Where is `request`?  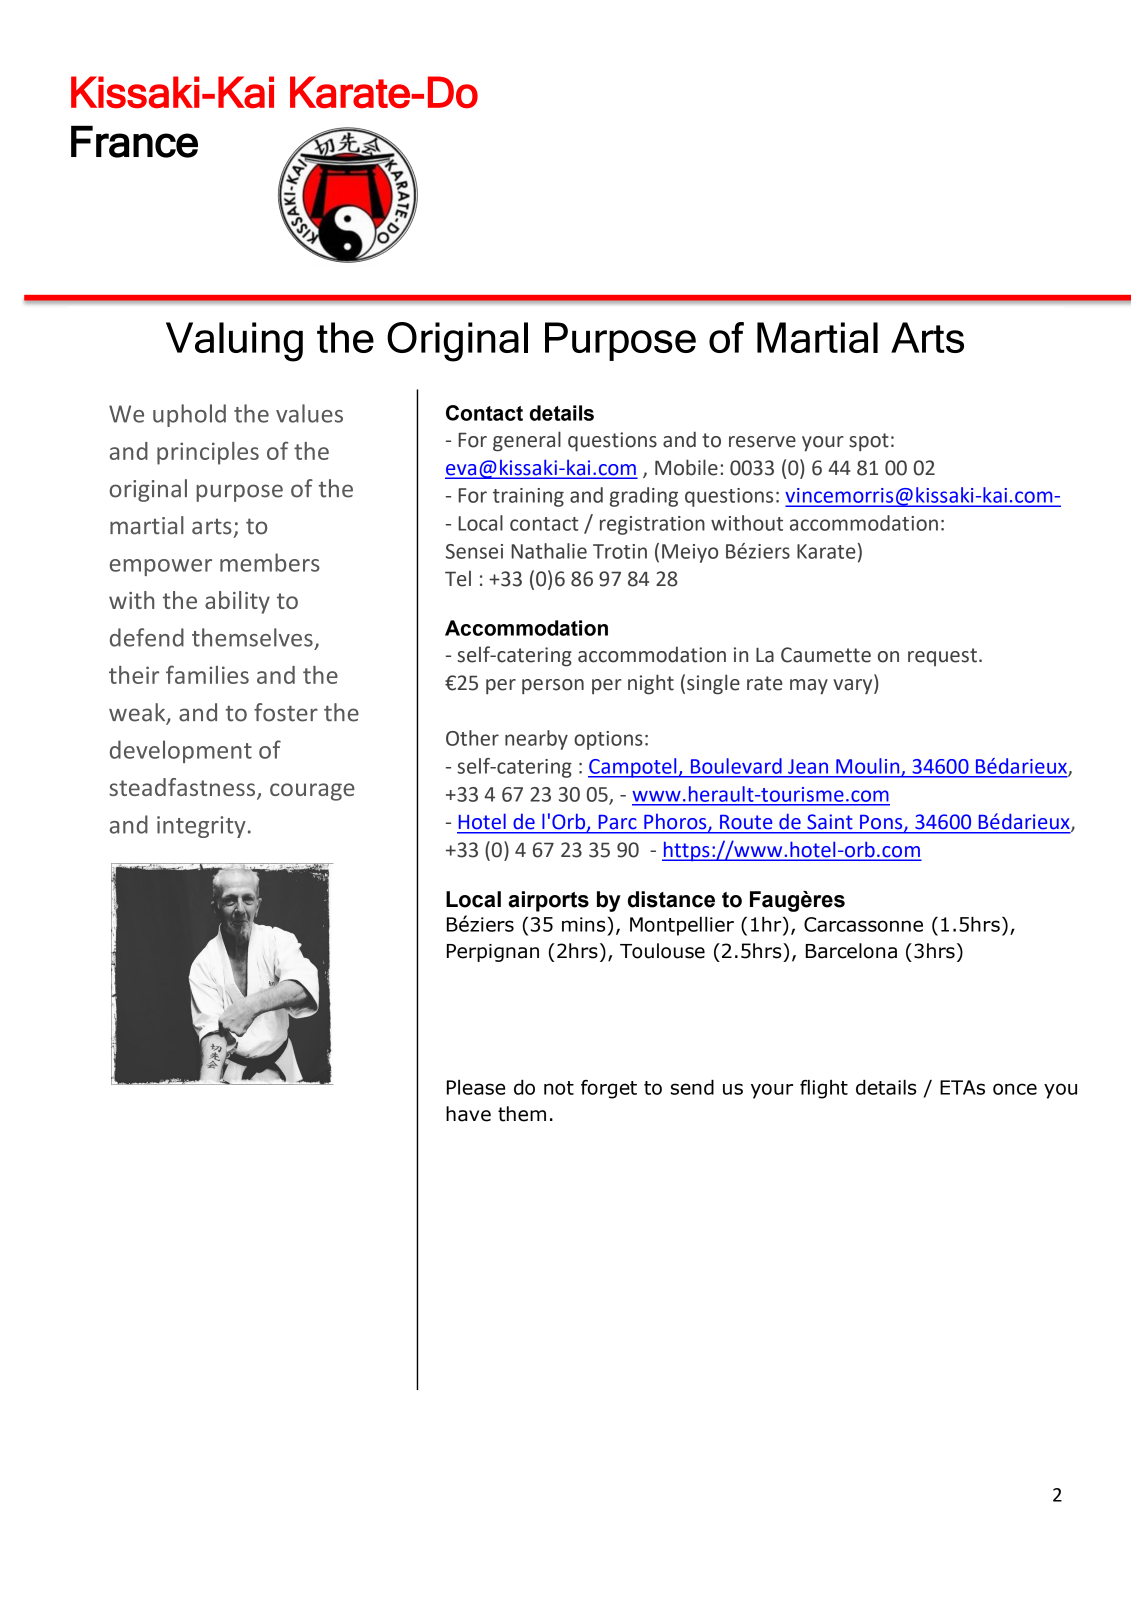 request is located at coordinates (942, 657).
